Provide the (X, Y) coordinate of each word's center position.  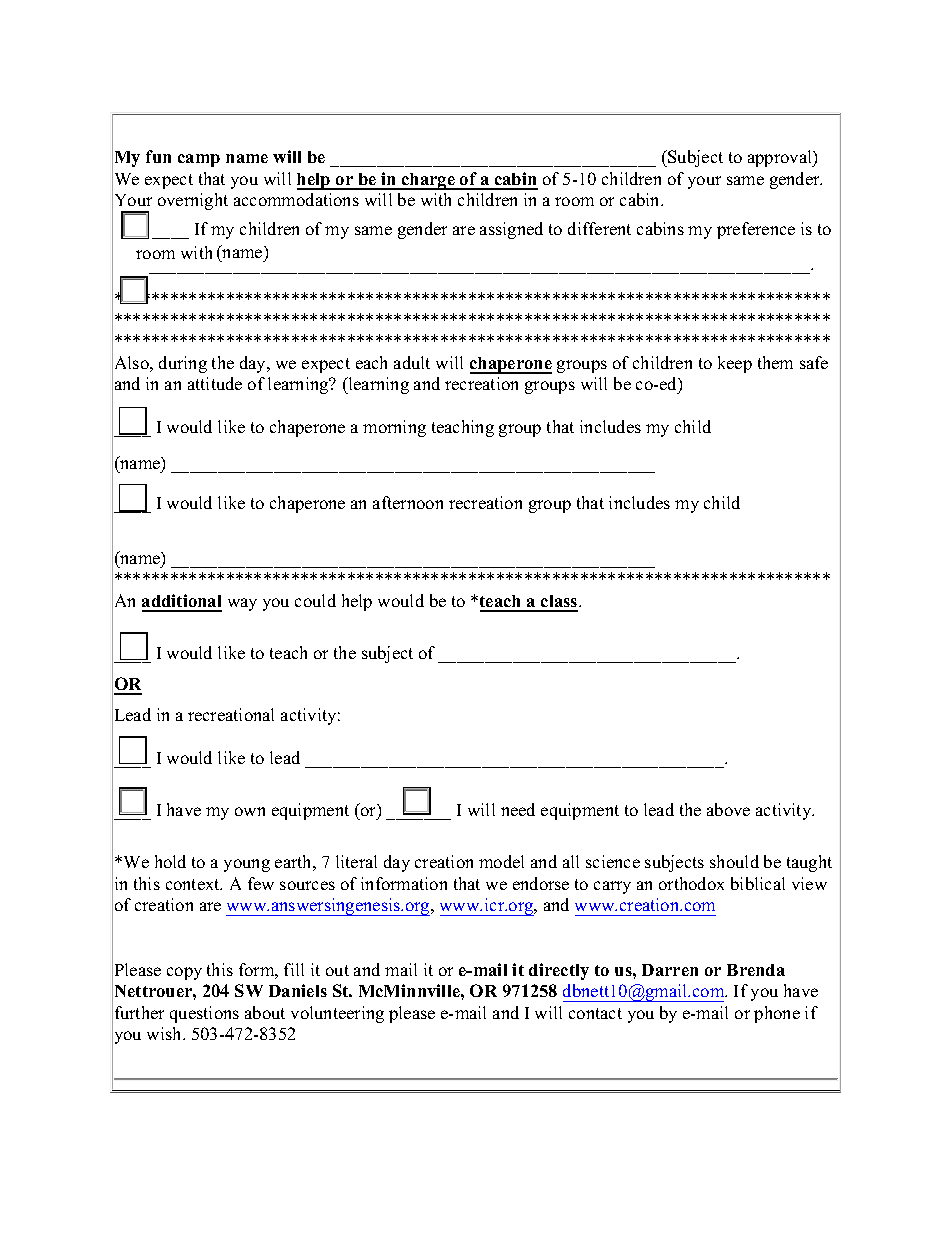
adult (412, 362)
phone (777, 1014)
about (265, 1012)
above (728, 809)
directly (559, 971)
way (242, 604)
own (250, 811)
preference (756, 230)
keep (735, 364)
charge (428, 181)
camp (199, 160)
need (518, 809)
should (734, 861)
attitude (215, 383)
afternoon (408, 502)
